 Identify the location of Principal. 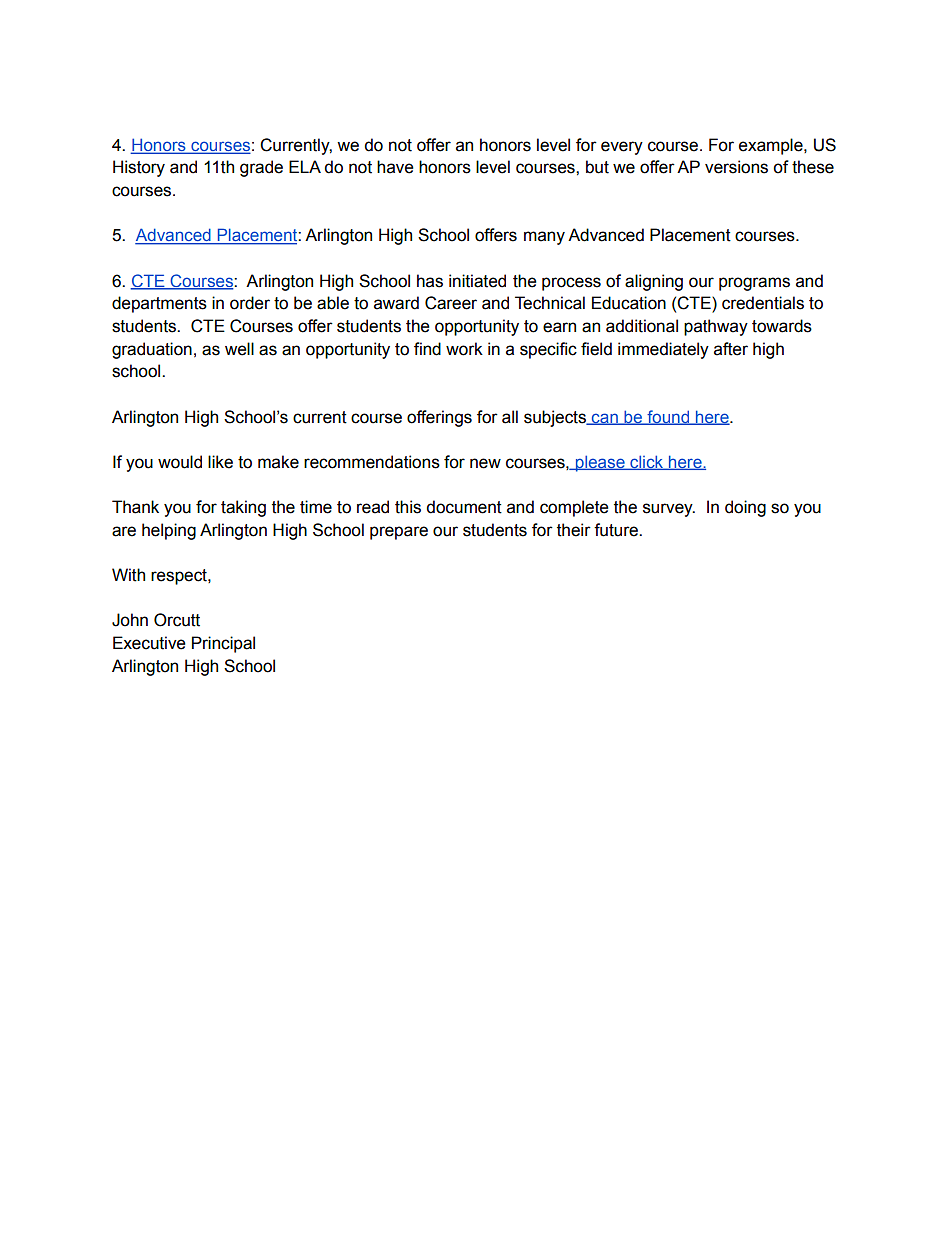
(223, 644).
